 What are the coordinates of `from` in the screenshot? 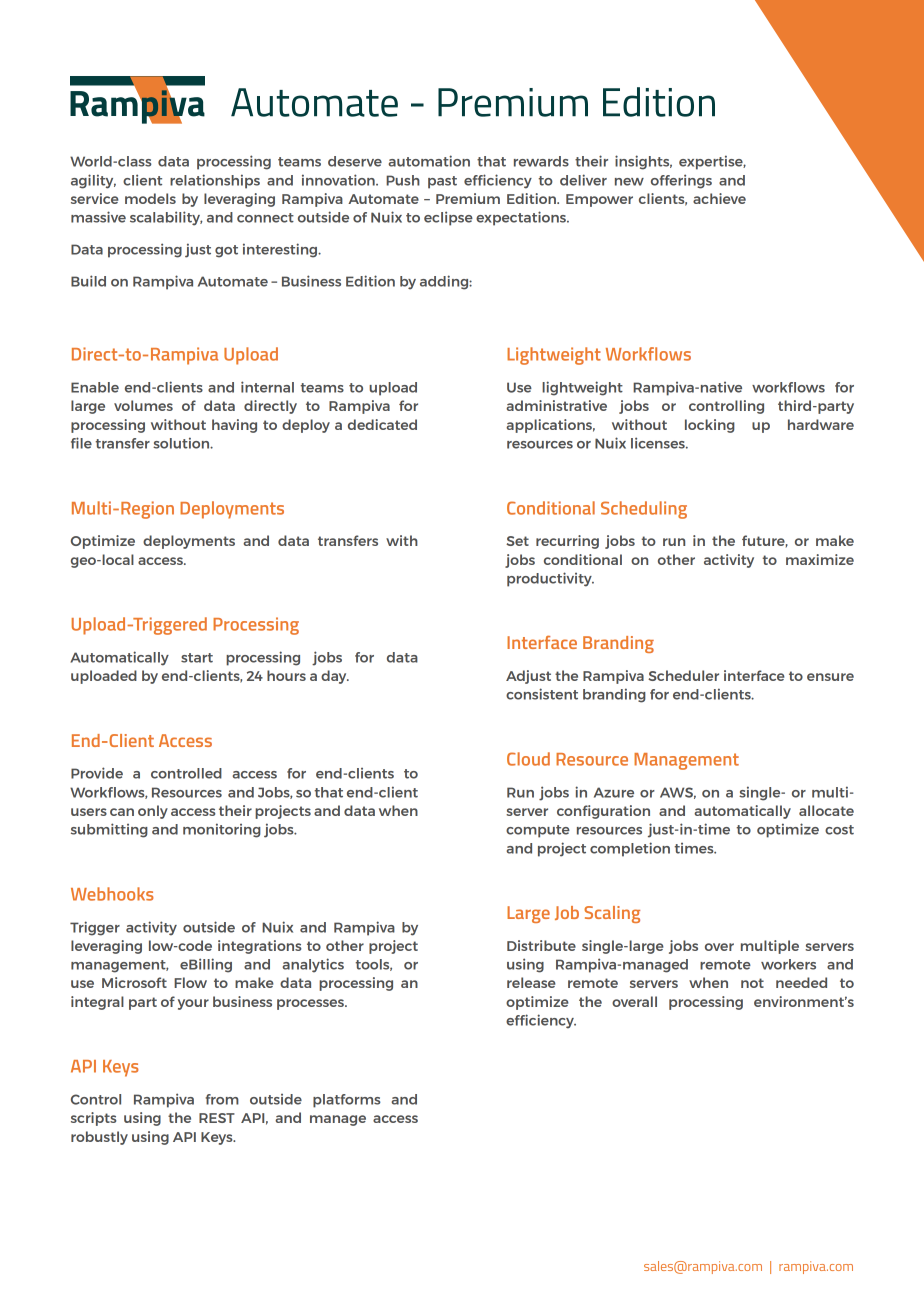 It's located at (222, 1099).
